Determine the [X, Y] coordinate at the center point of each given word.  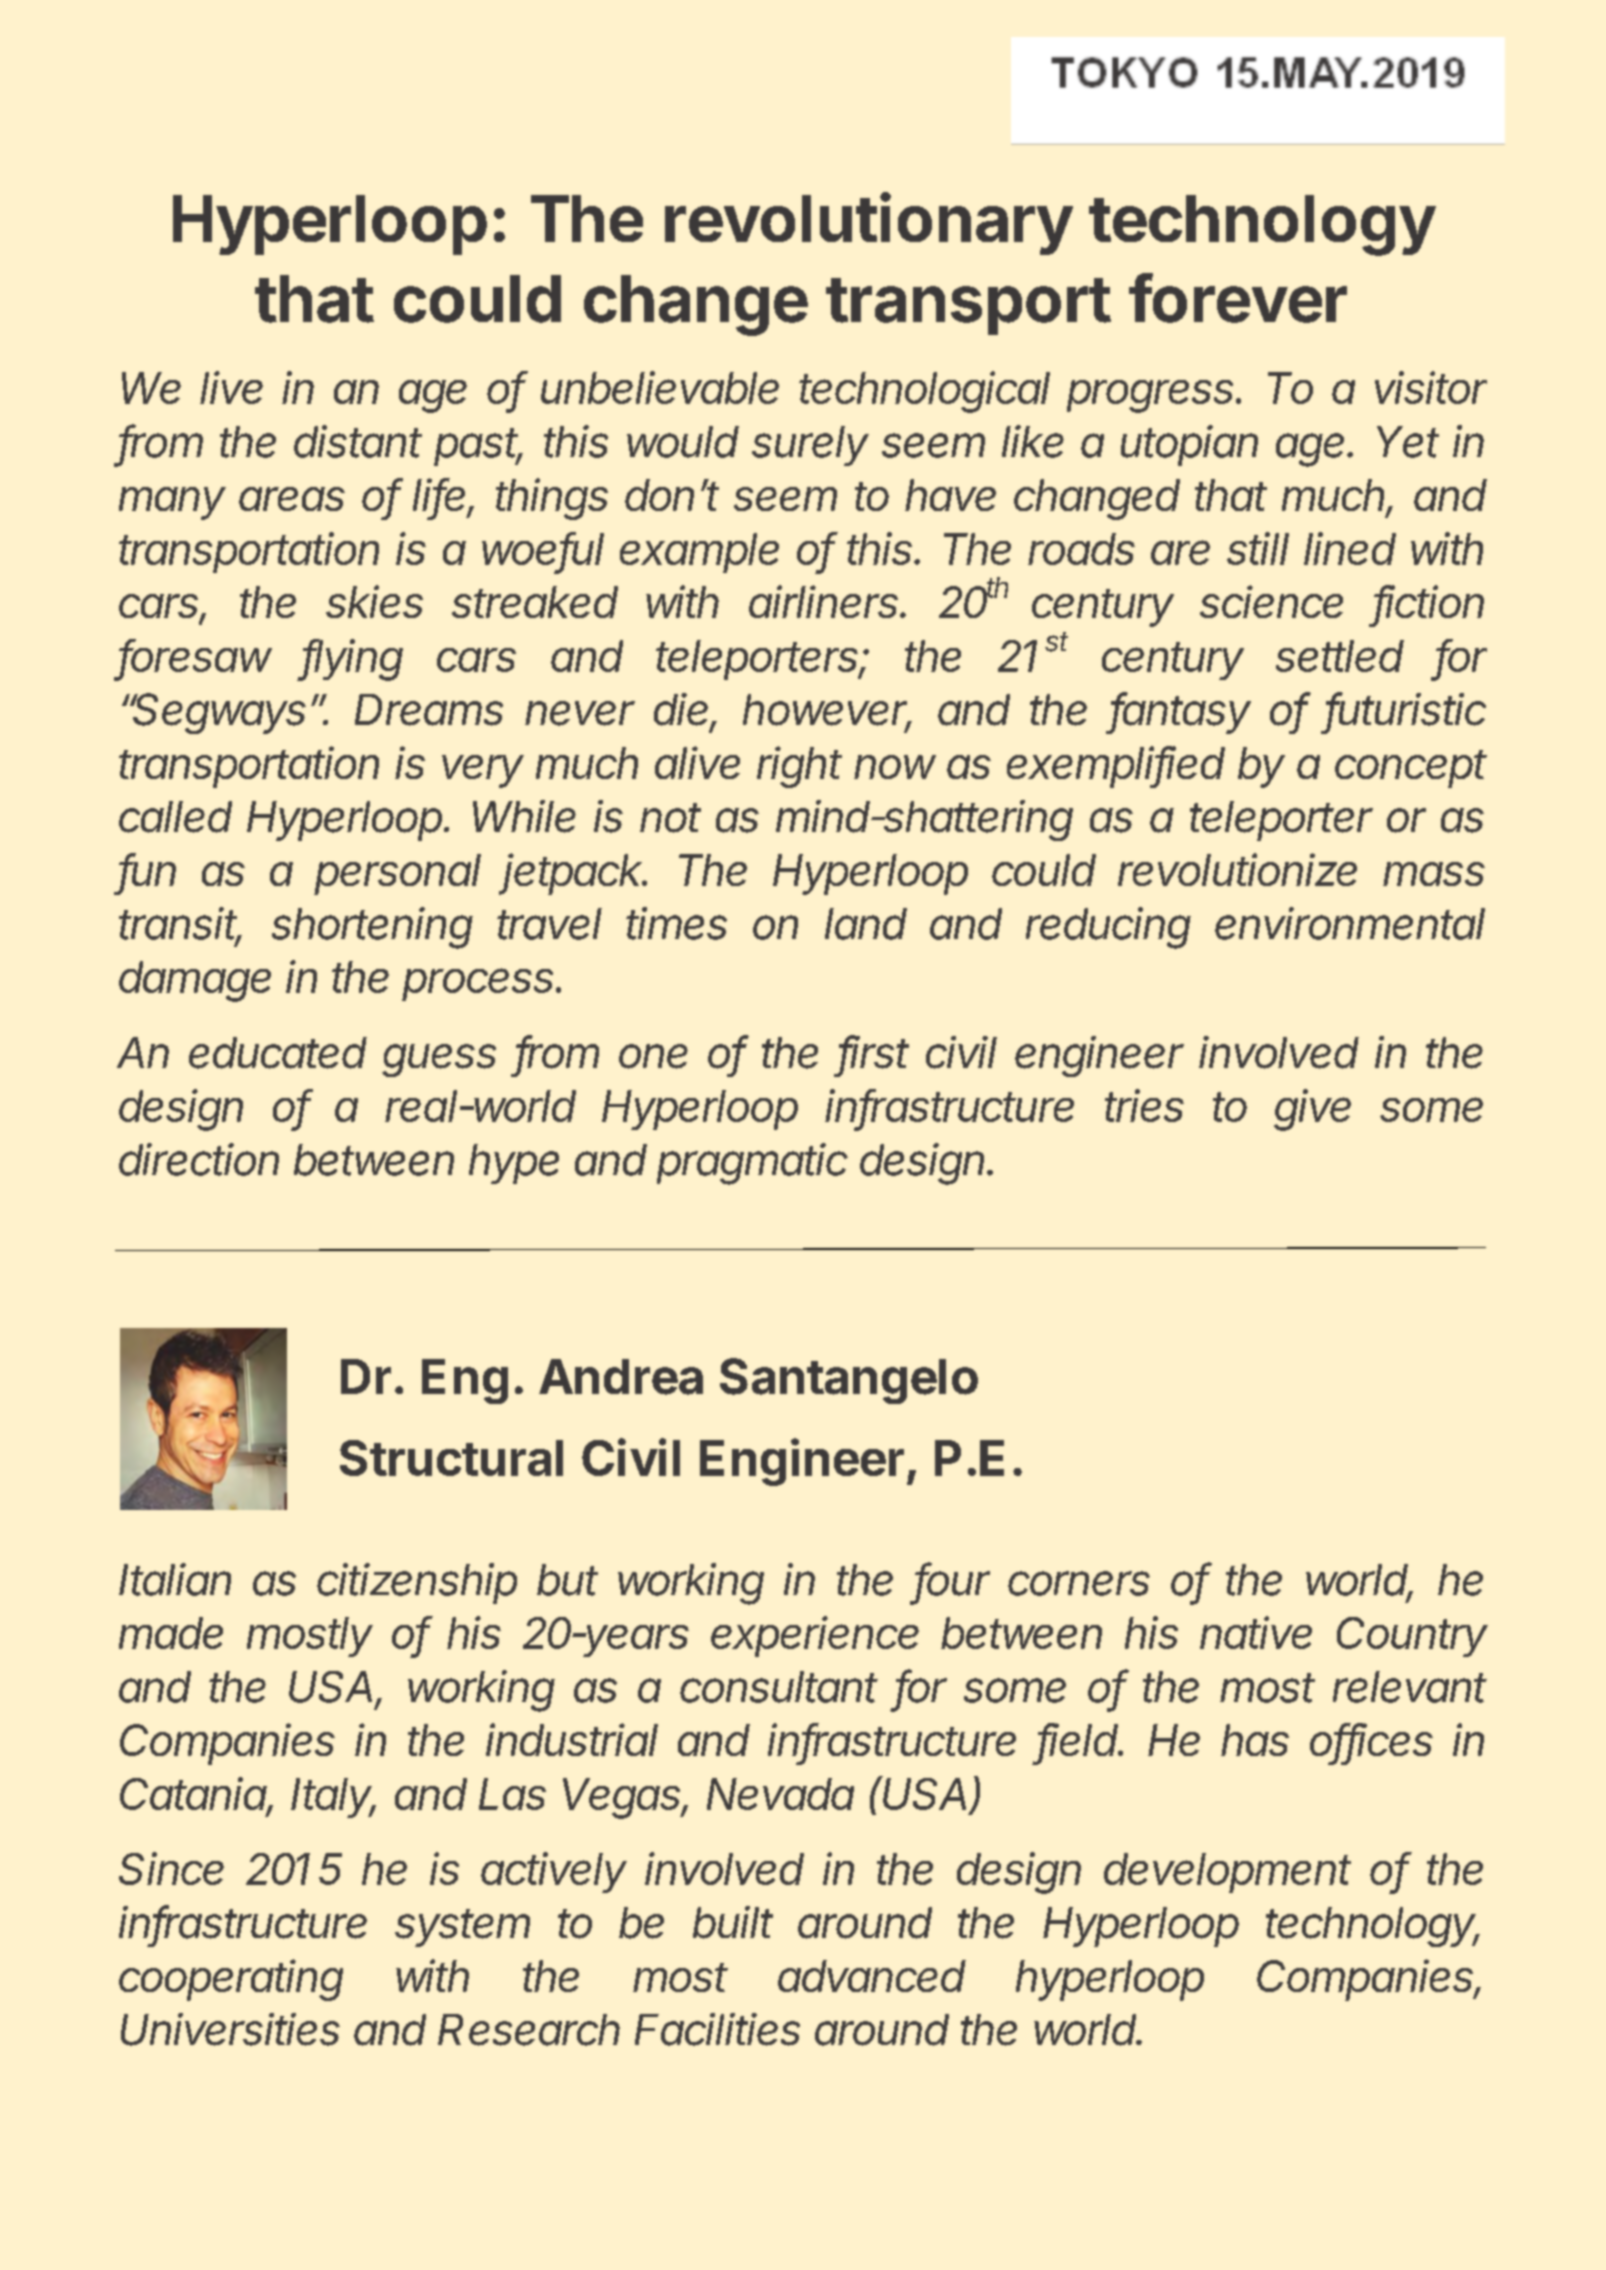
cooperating [231, 1980]
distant [358, 441]
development [1227, 1873]
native [1256, 1632]
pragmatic [752, 1164]
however [827, 711]
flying [352, 660]
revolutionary [869, 223]
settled [1340, 656]
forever [1238, 298]
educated [278, 1053]
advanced [872, 1976]
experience [815, 1636]
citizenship [417, 1583]
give [1312, 1110]
